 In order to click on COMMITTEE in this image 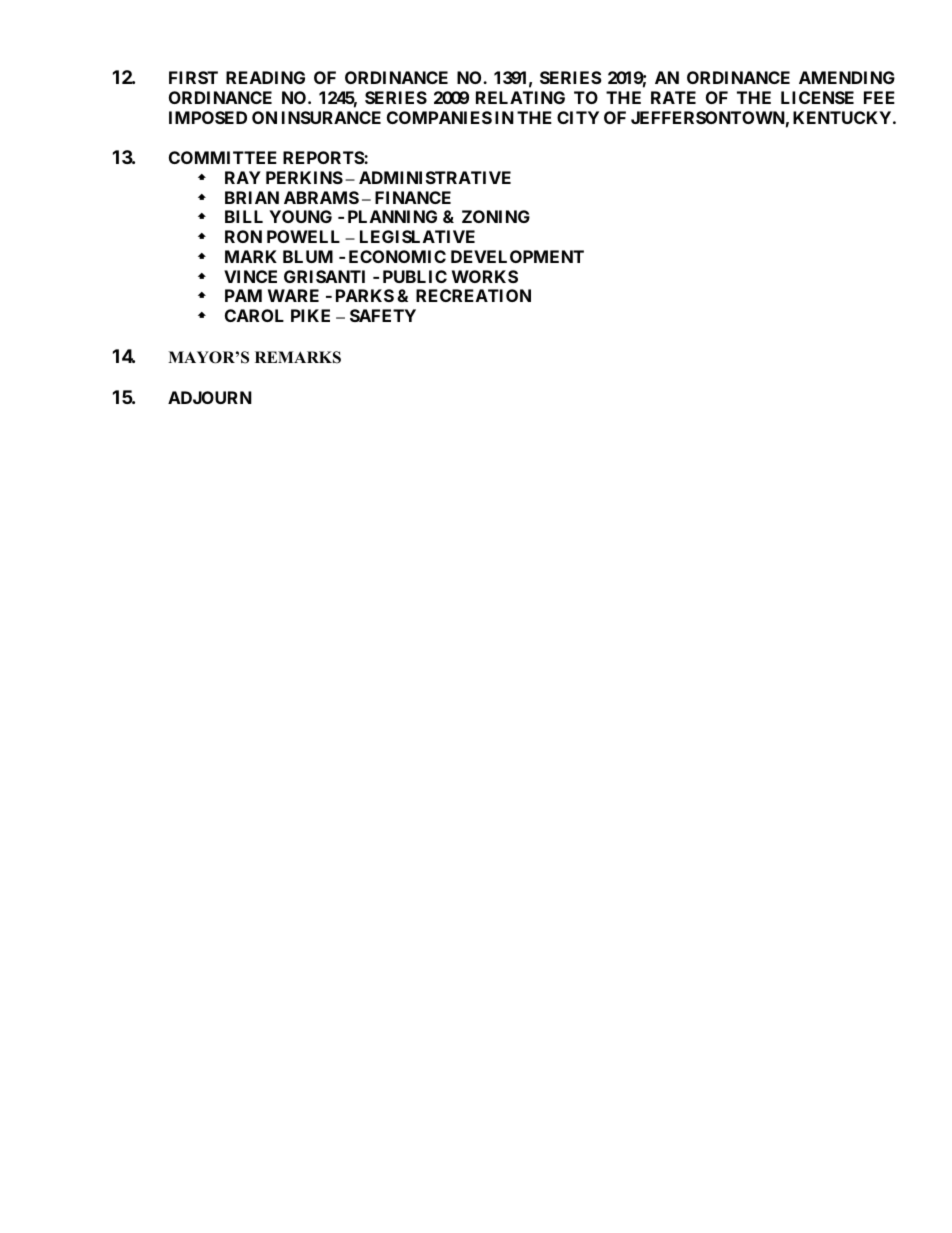, I will do `click(223, 157)`.
